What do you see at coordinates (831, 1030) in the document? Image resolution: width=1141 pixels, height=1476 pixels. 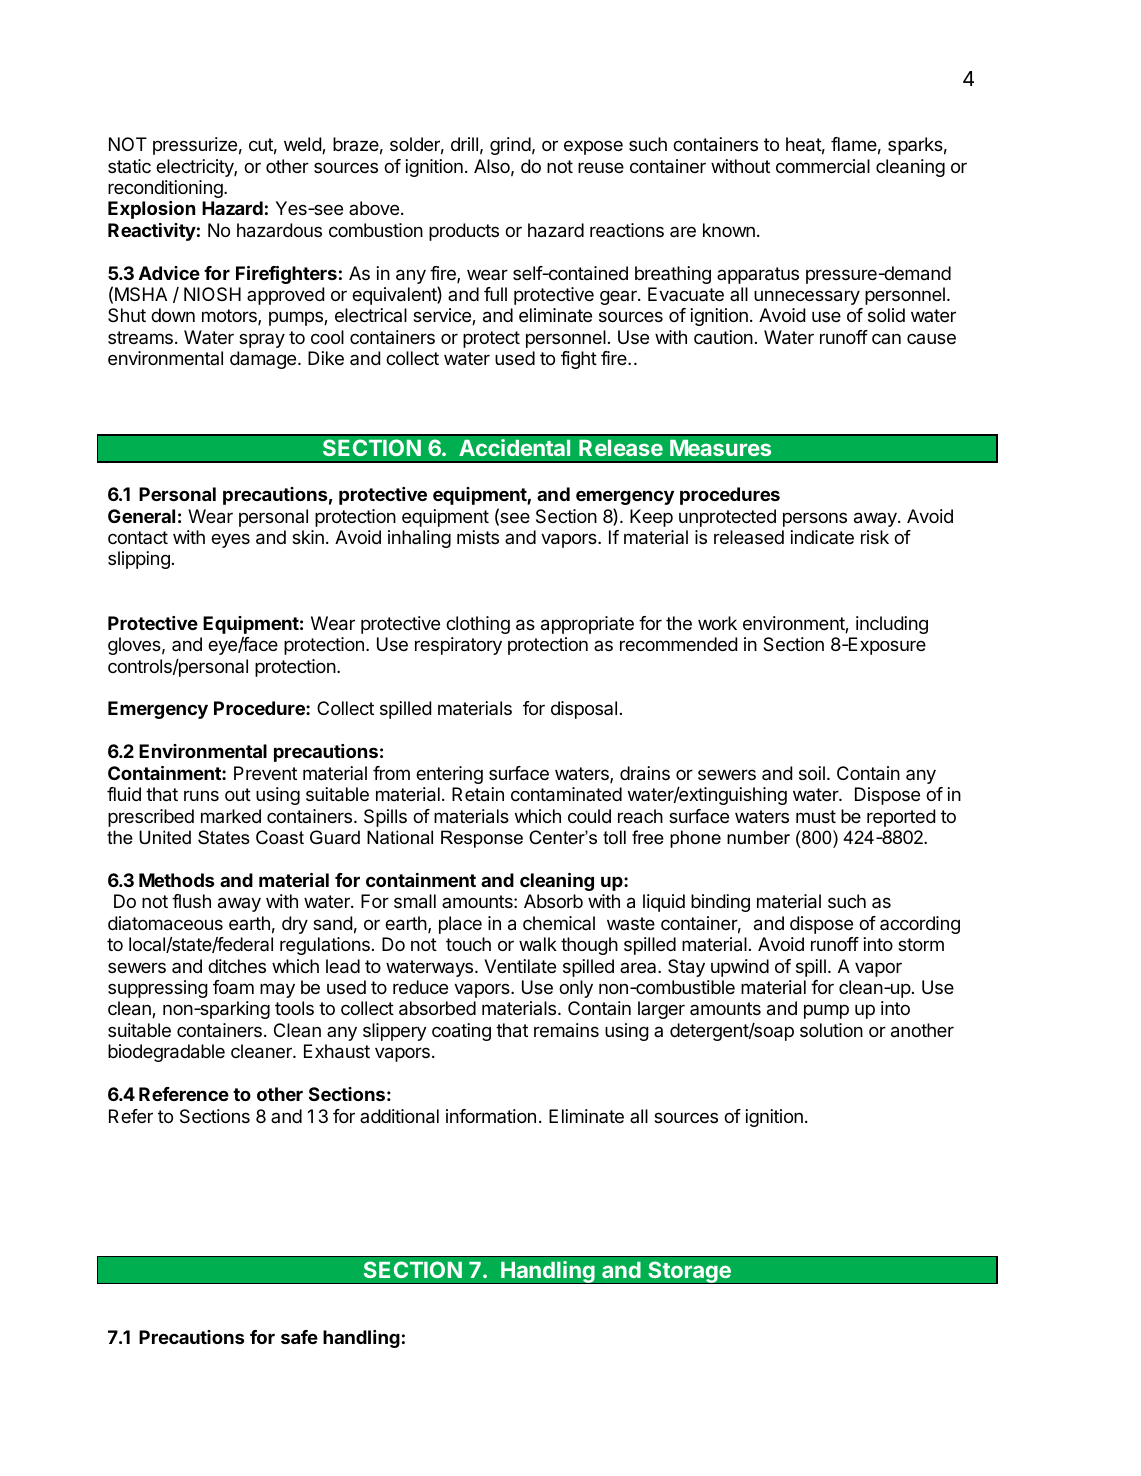 I see `solution` at bounding box center [831, 1030].
